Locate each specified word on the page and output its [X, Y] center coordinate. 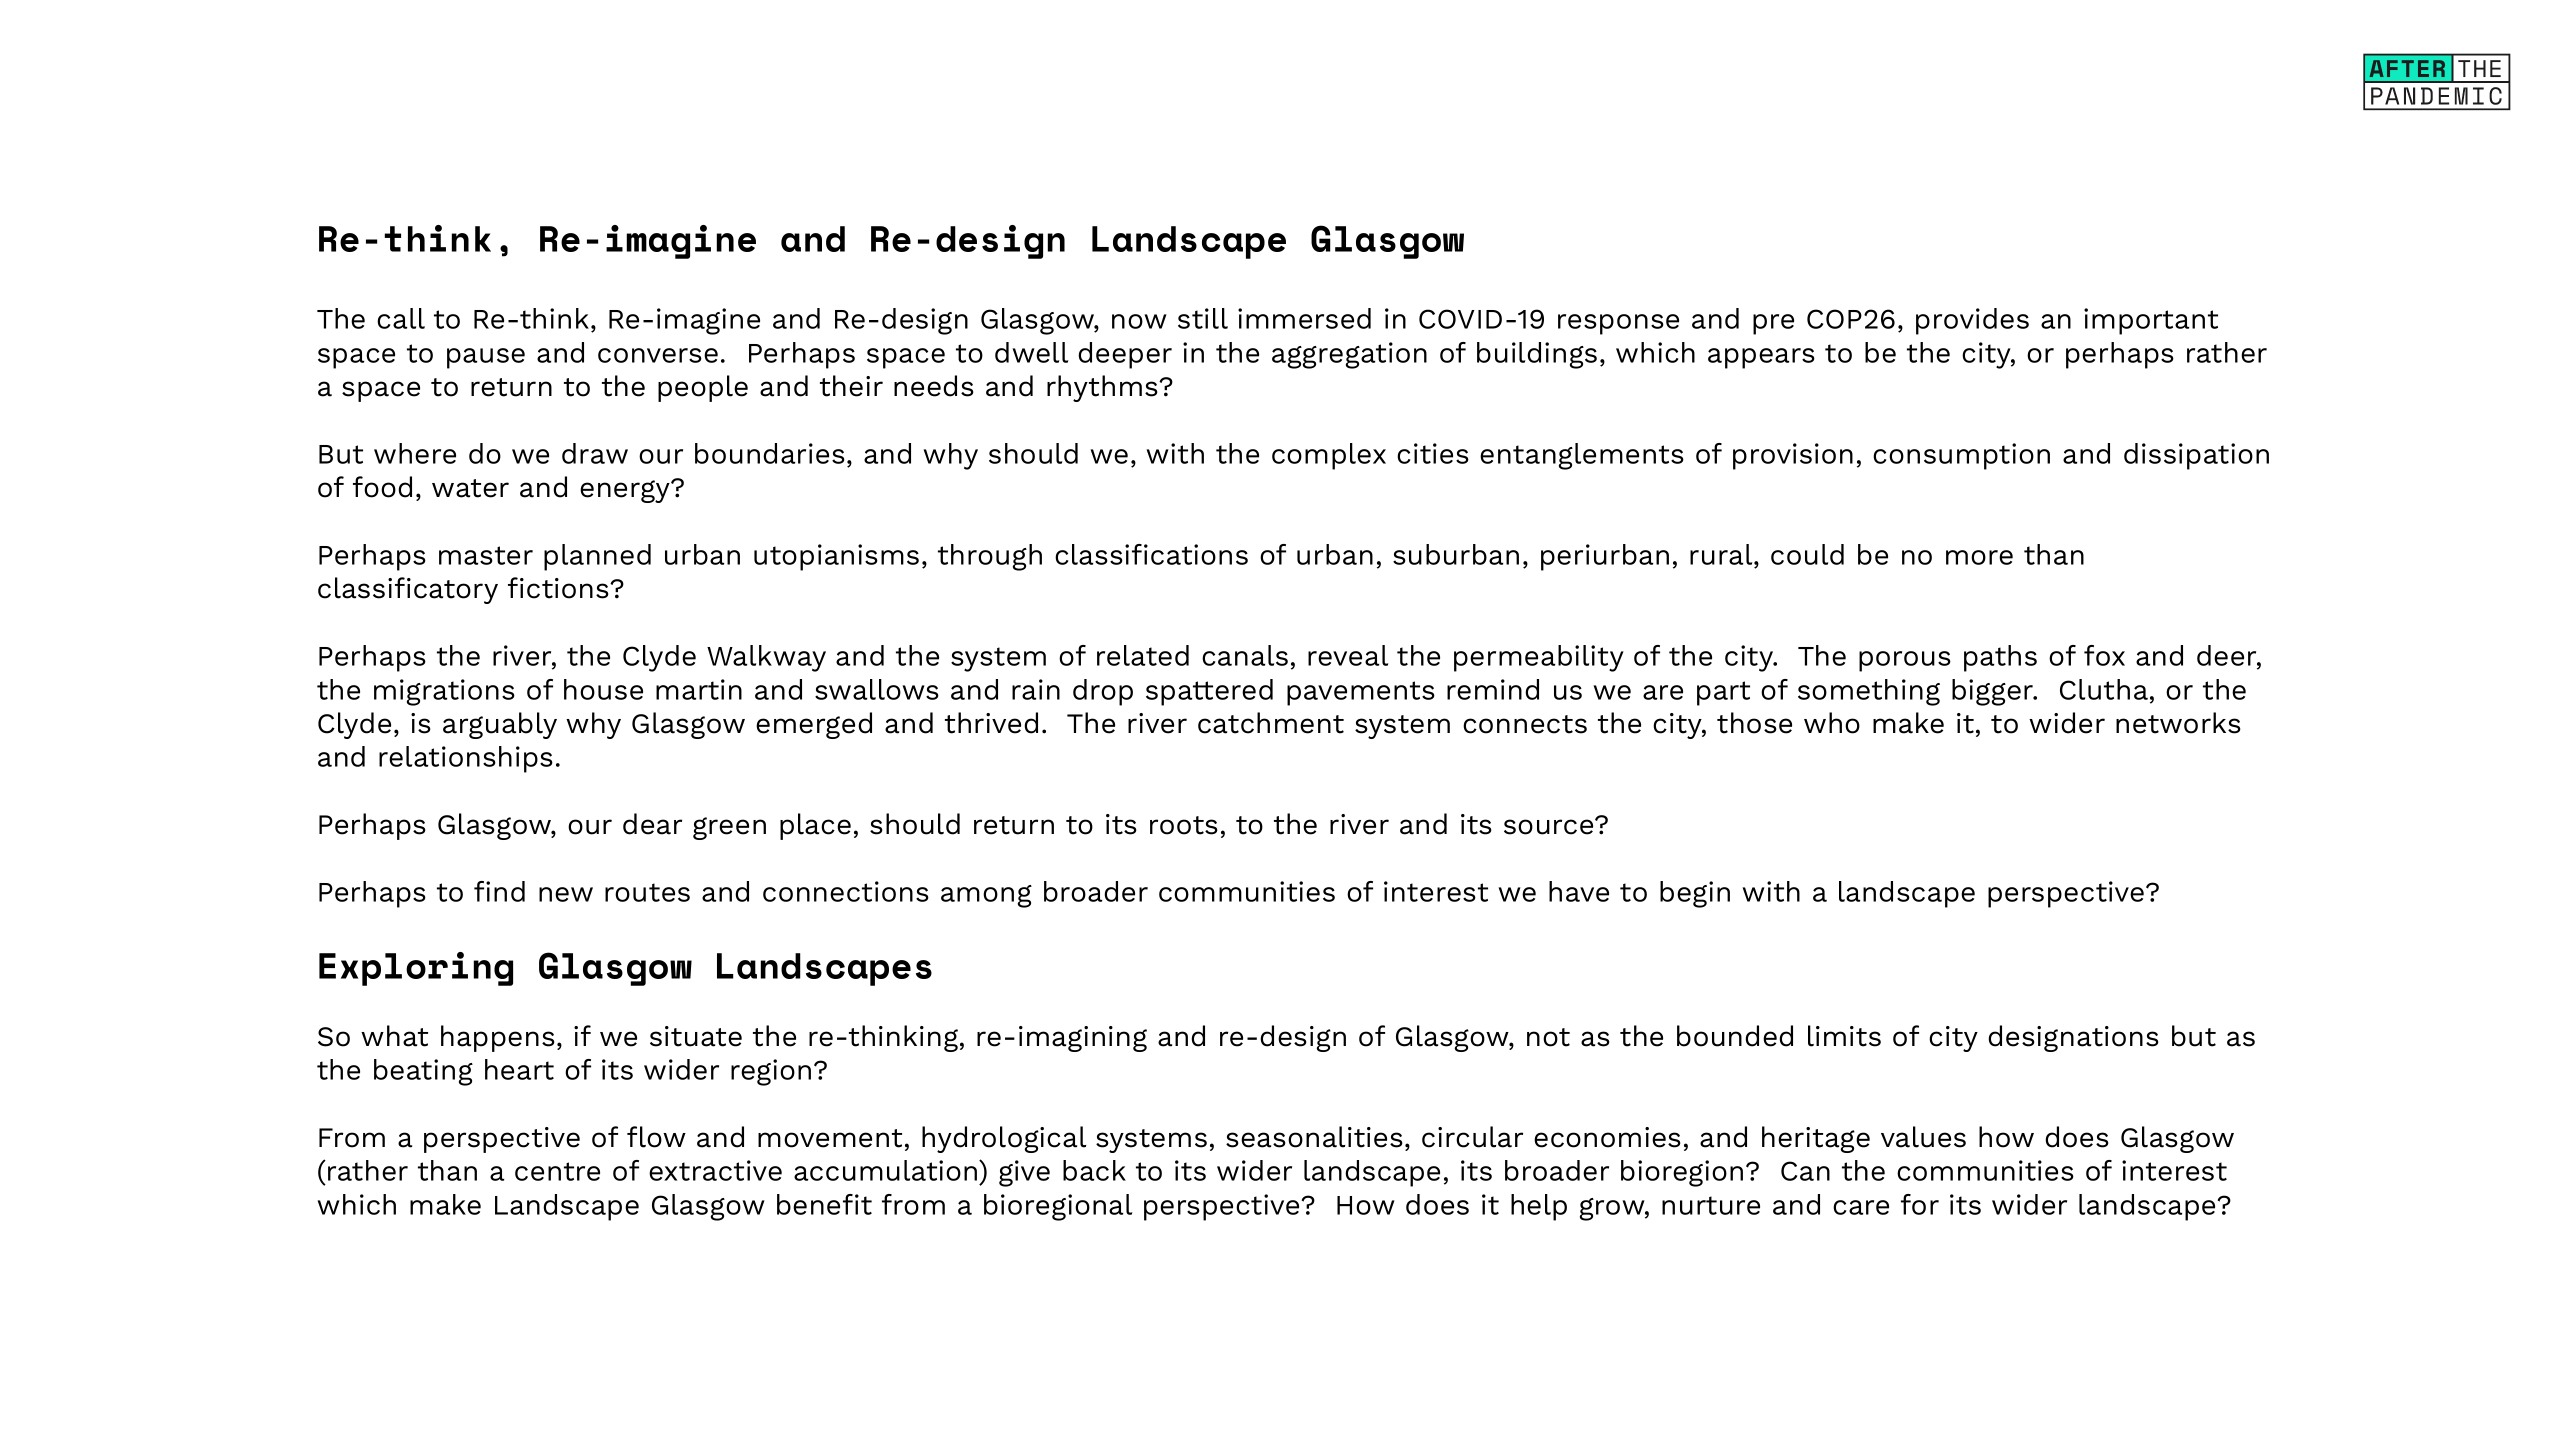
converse [658, 355]
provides [1972, 321]
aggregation [1349, 355]
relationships [466, 759]
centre [557, 1171]
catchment [1271, 723]
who [1832, 723]
